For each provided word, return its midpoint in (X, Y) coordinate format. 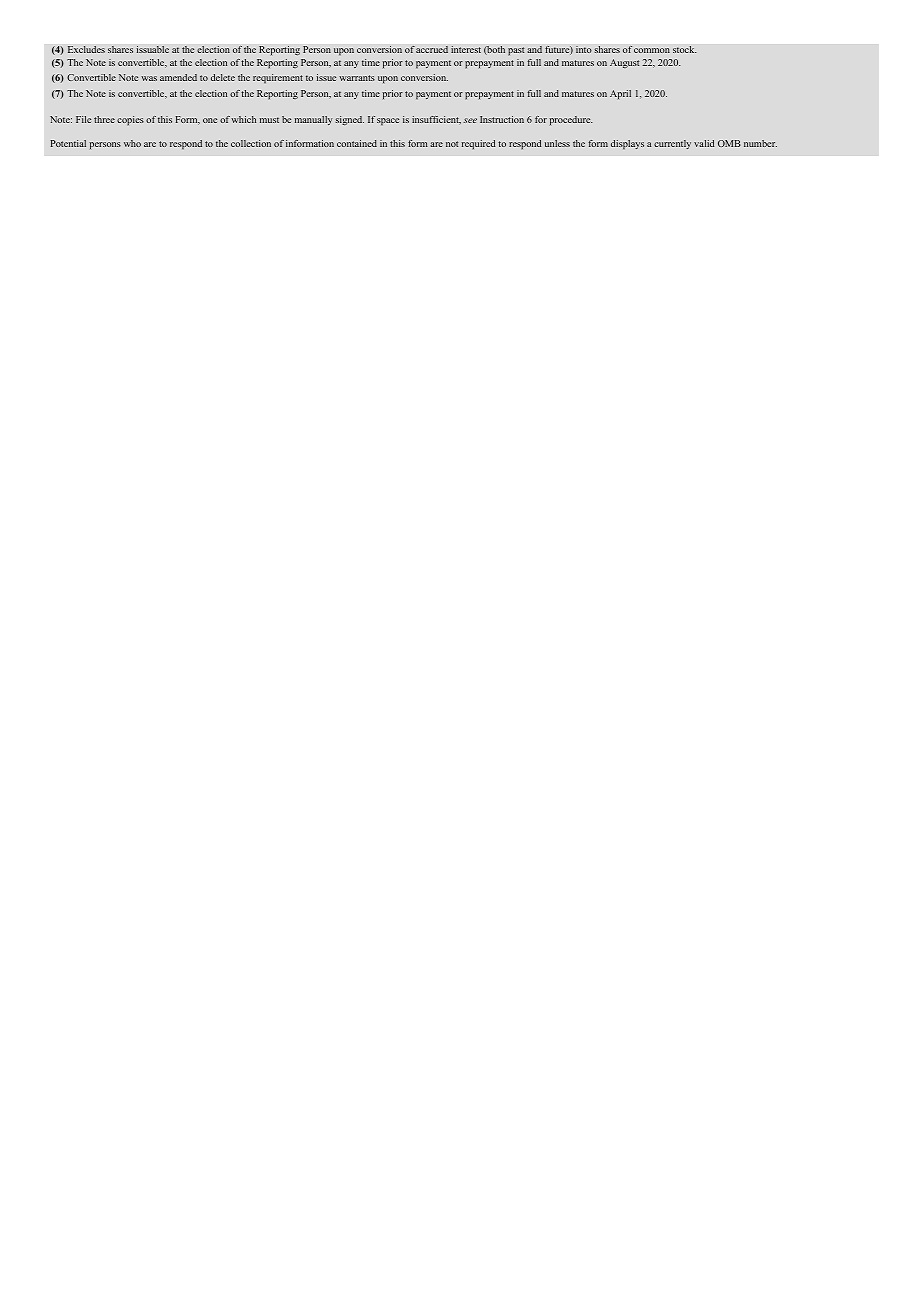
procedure (571, 121)
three (104, 119)
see (470, 120)
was (149, 78)
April (620, 95)
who (132, 143)
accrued (432, 49)
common (652, 50)
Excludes (86, 49)
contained (357, 143)
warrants (357, 78)
